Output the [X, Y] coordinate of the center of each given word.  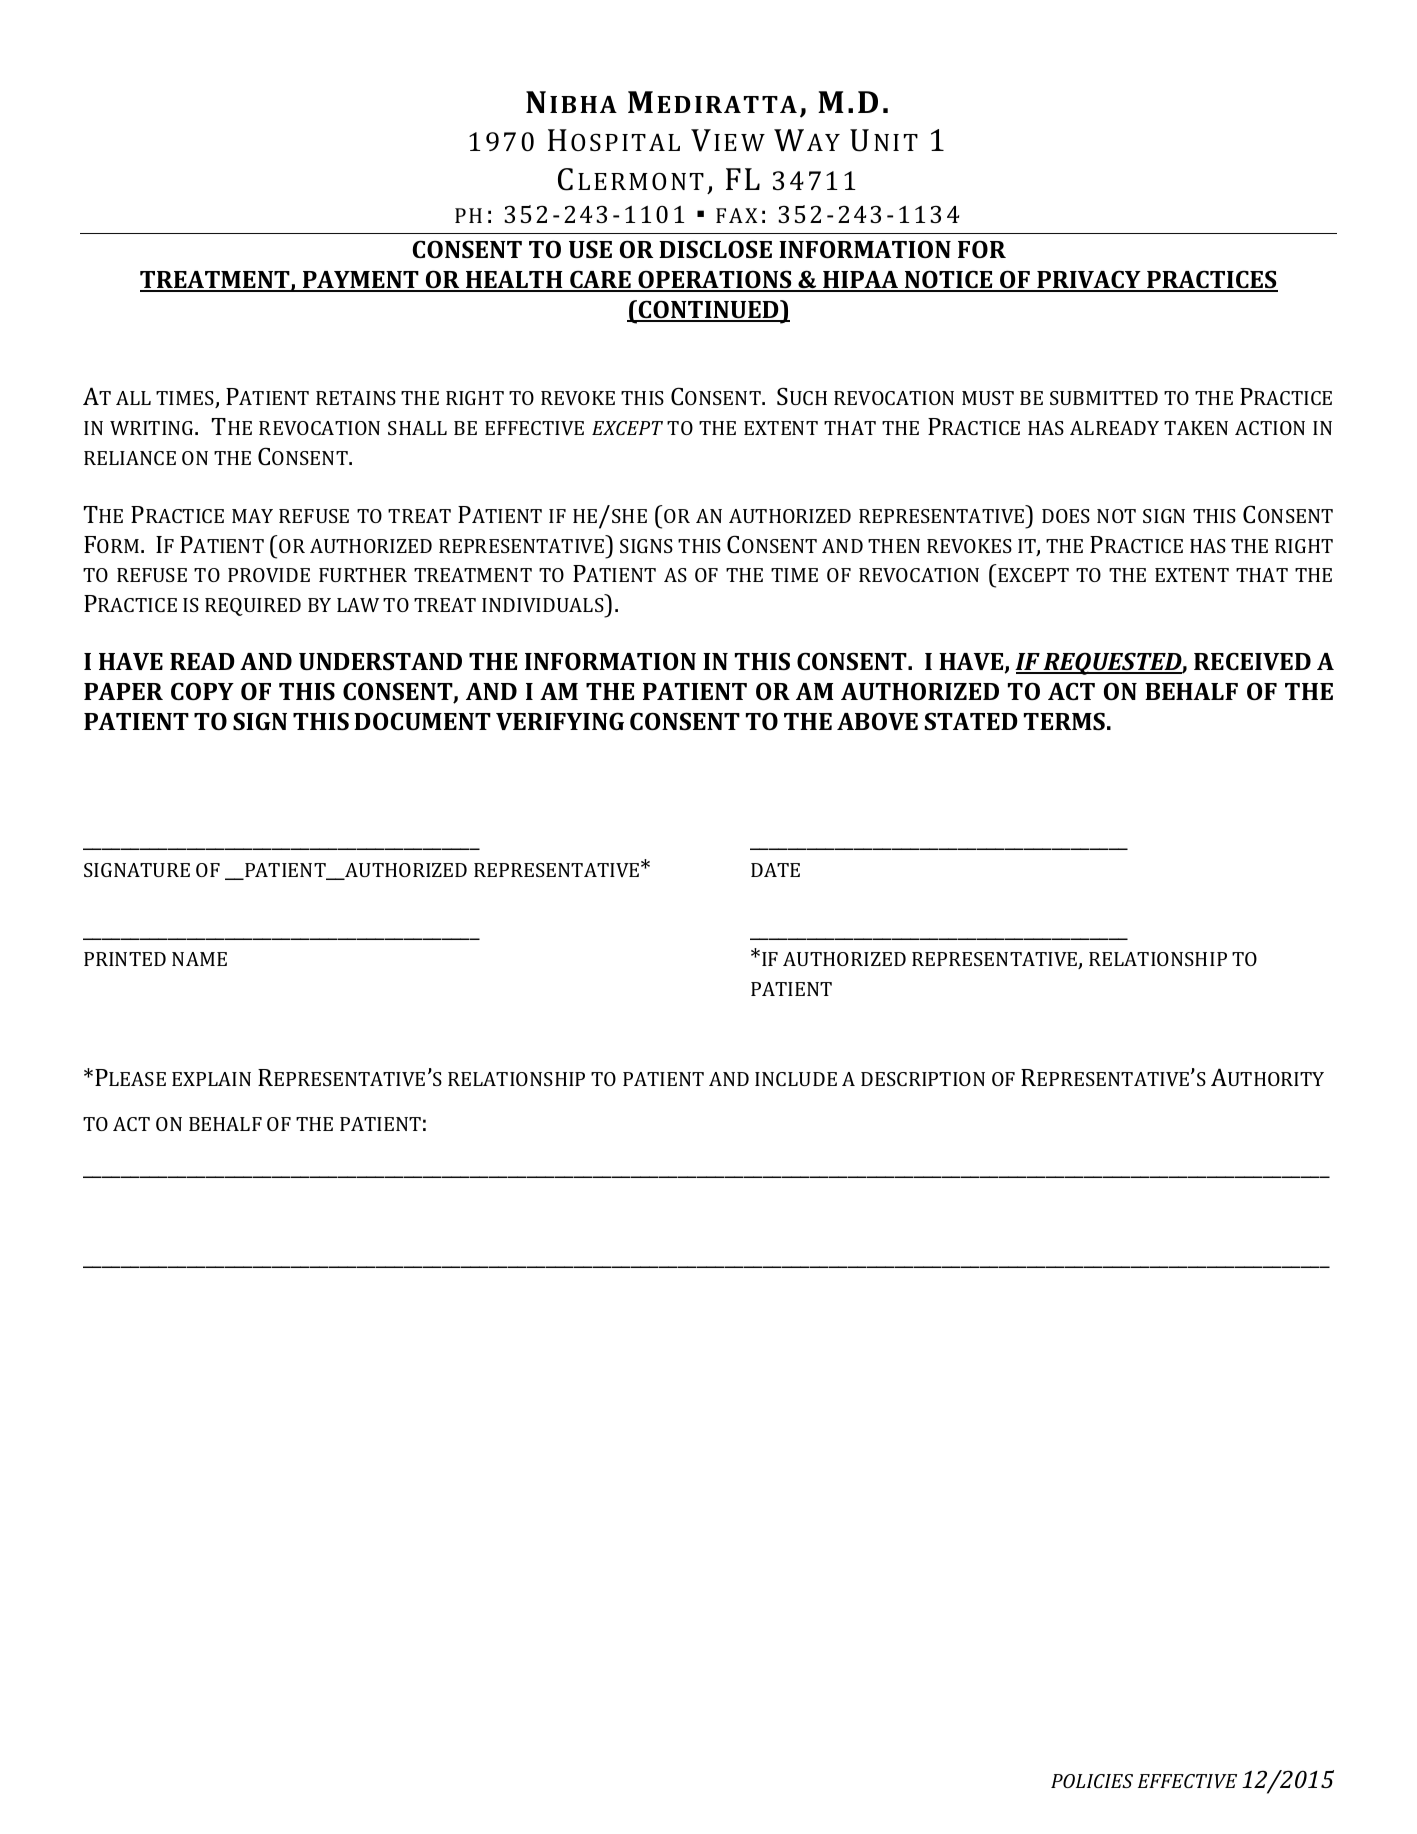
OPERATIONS [715, 280]
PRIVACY [1089, 280]
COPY [202, 691]
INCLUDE [796, 1079]
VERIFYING [560, 721]
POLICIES [1092, 1781]
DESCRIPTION [923, 1079]
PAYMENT [361, 281]
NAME [199, 959]
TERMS [1064, 721]
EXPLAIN [211, 1079]
